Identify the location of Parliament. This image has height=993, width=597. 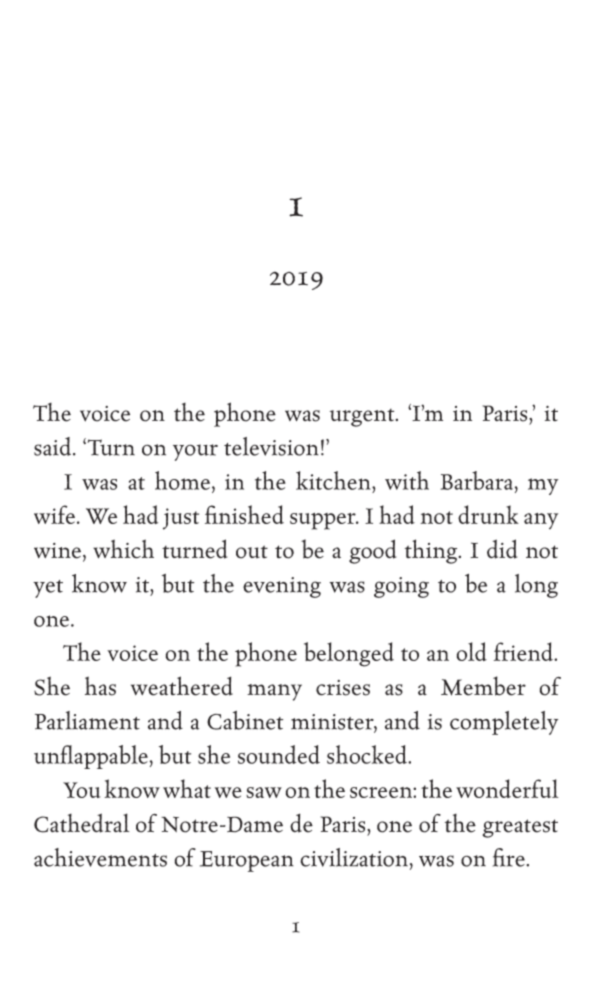
(87, 720).
